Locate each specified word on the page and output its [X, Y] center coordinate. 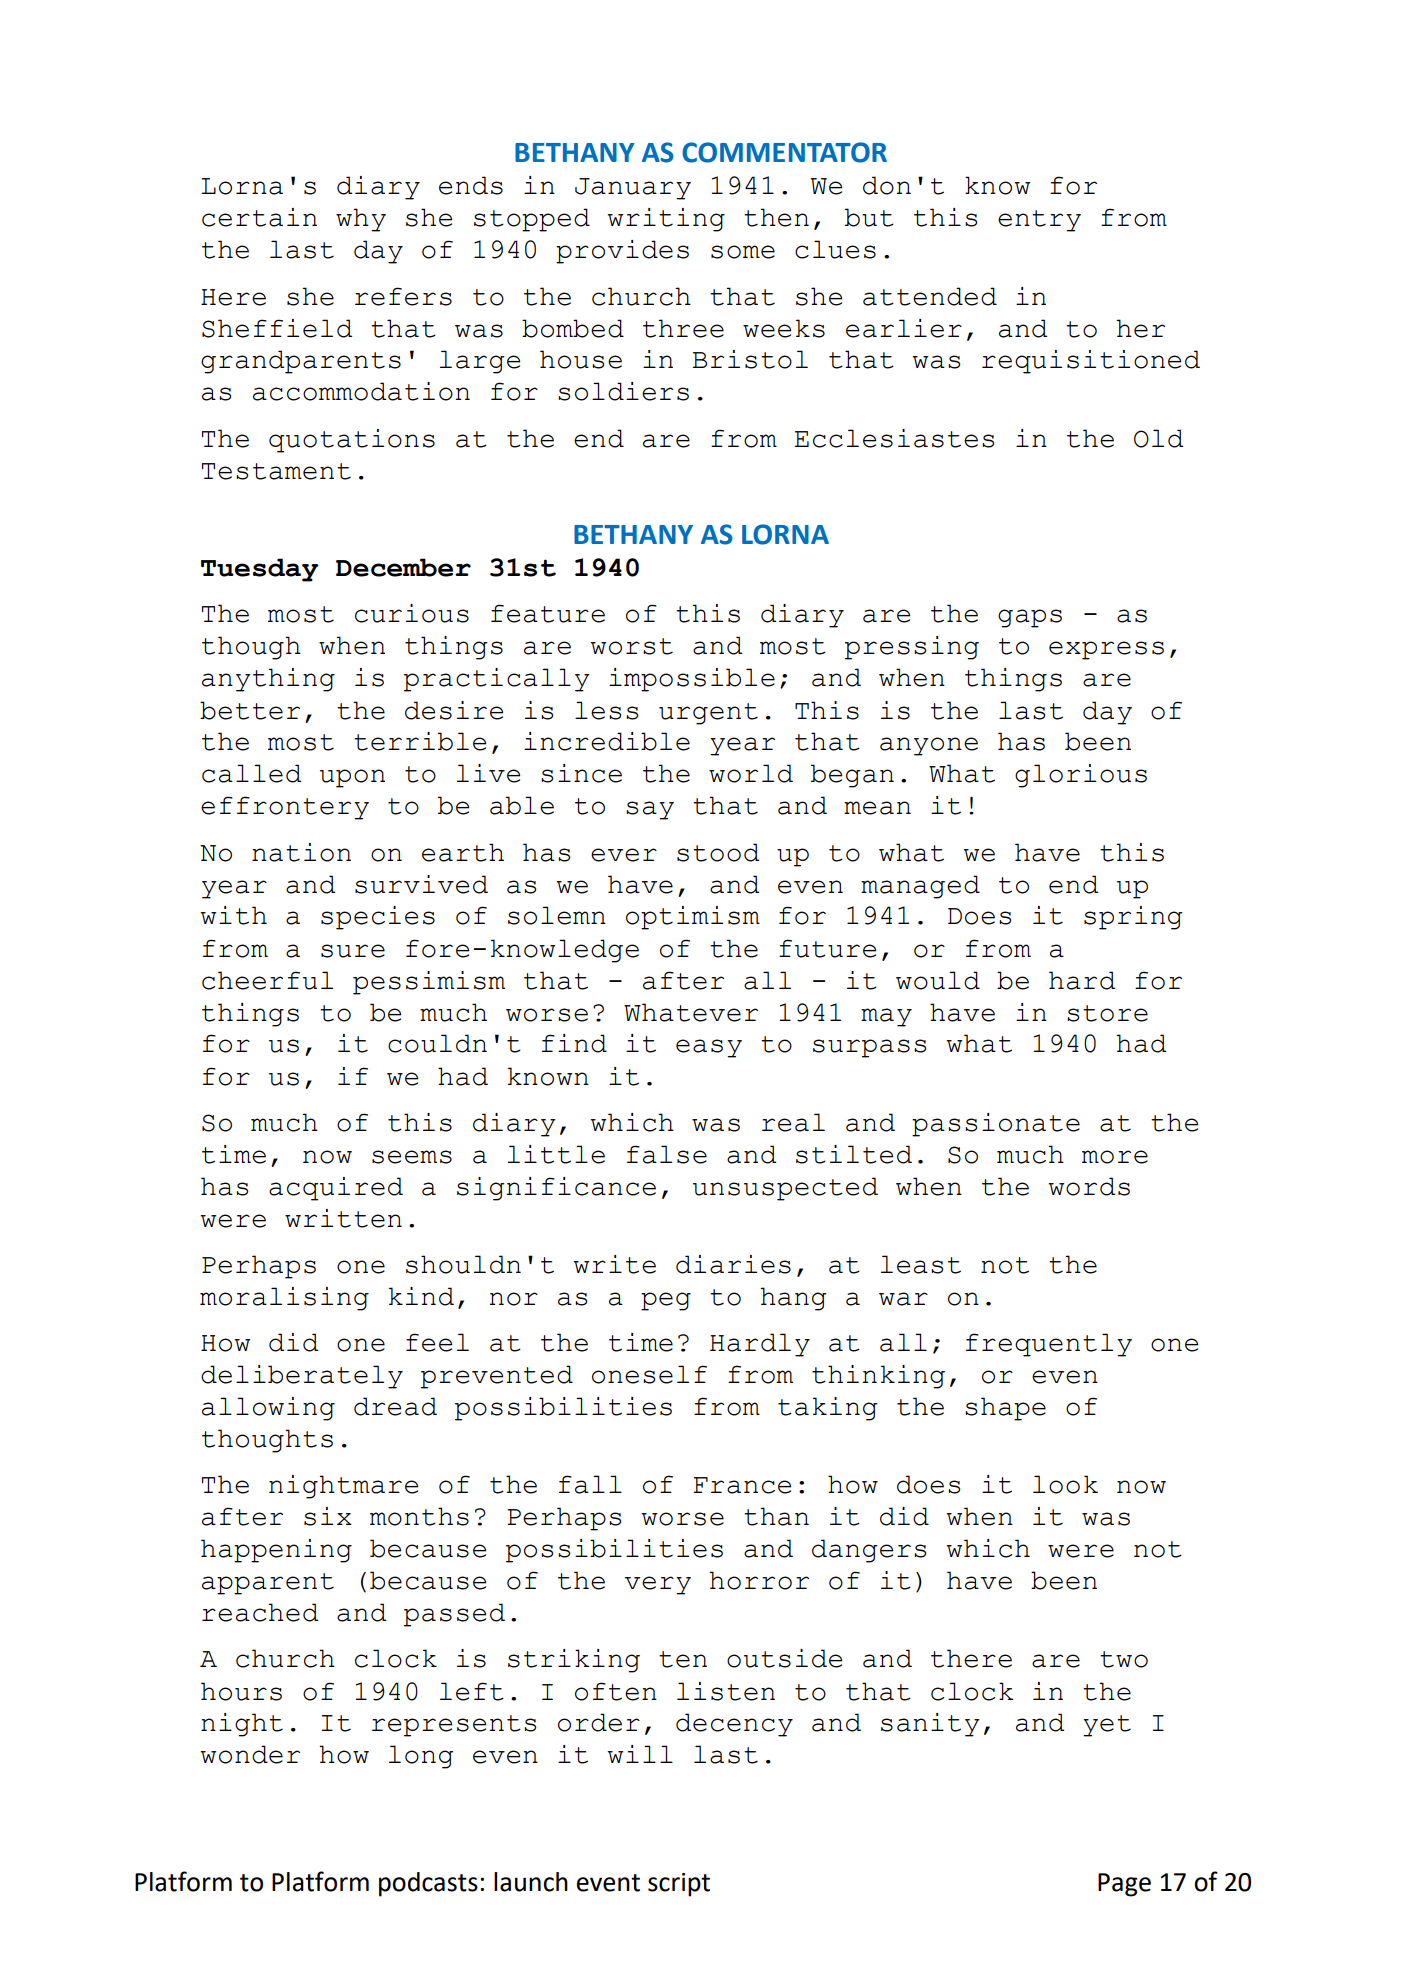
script [679, 1885]
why [361, 220]
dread [395, 1406]
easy [709, 1048]
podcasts [428, 1884]
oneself [649, 1374]
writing [666, 220]
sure [353, 951]
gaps [1030, 618]
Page [1124, 1885]
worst [631, 646]
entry [1039, 221]
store [1107, 1013]
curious [412, 613]
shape [1005, 1409]
